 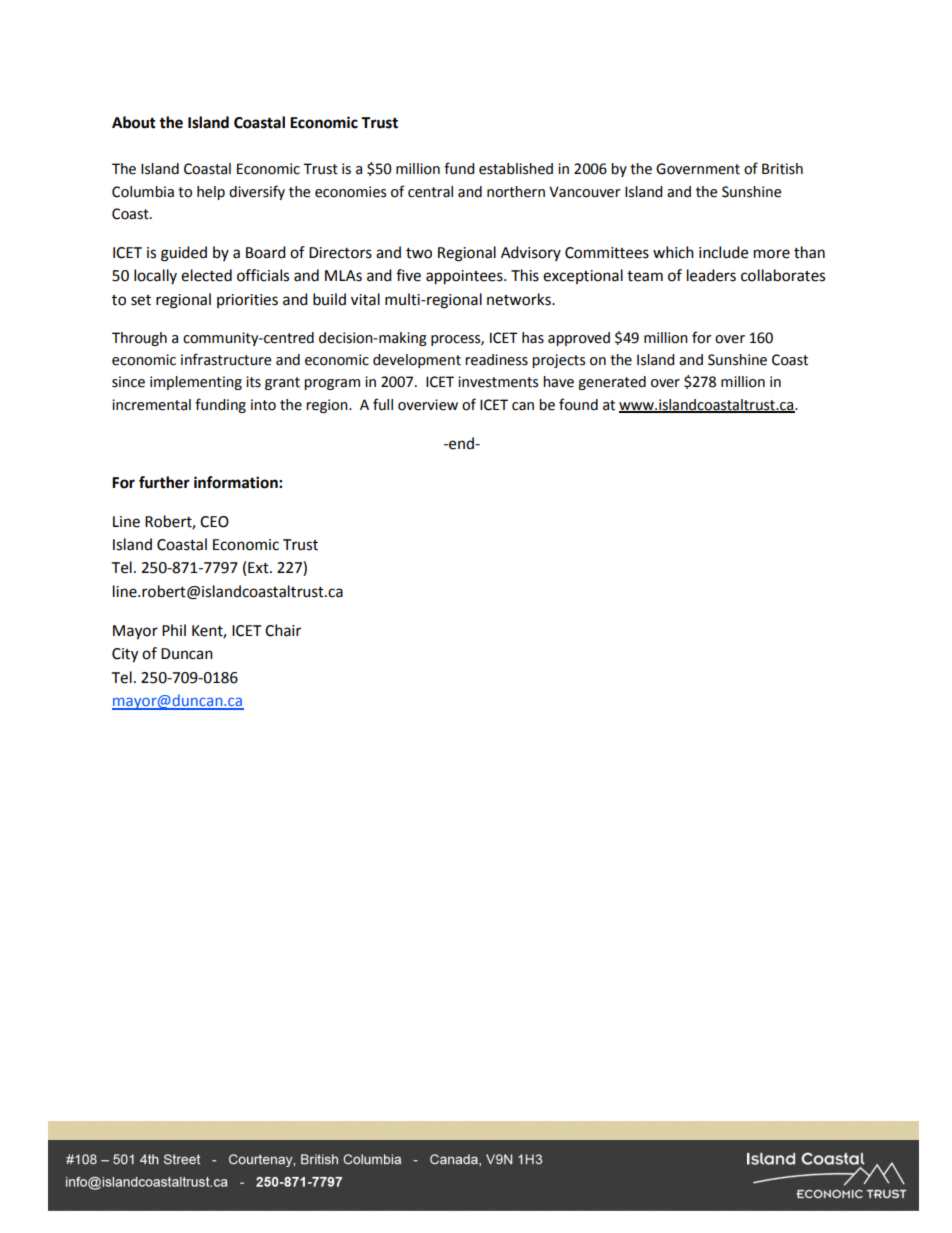 What do you see at coordinates (383, 404) in the document?
I see `full` at bounding box center [383, 404].
